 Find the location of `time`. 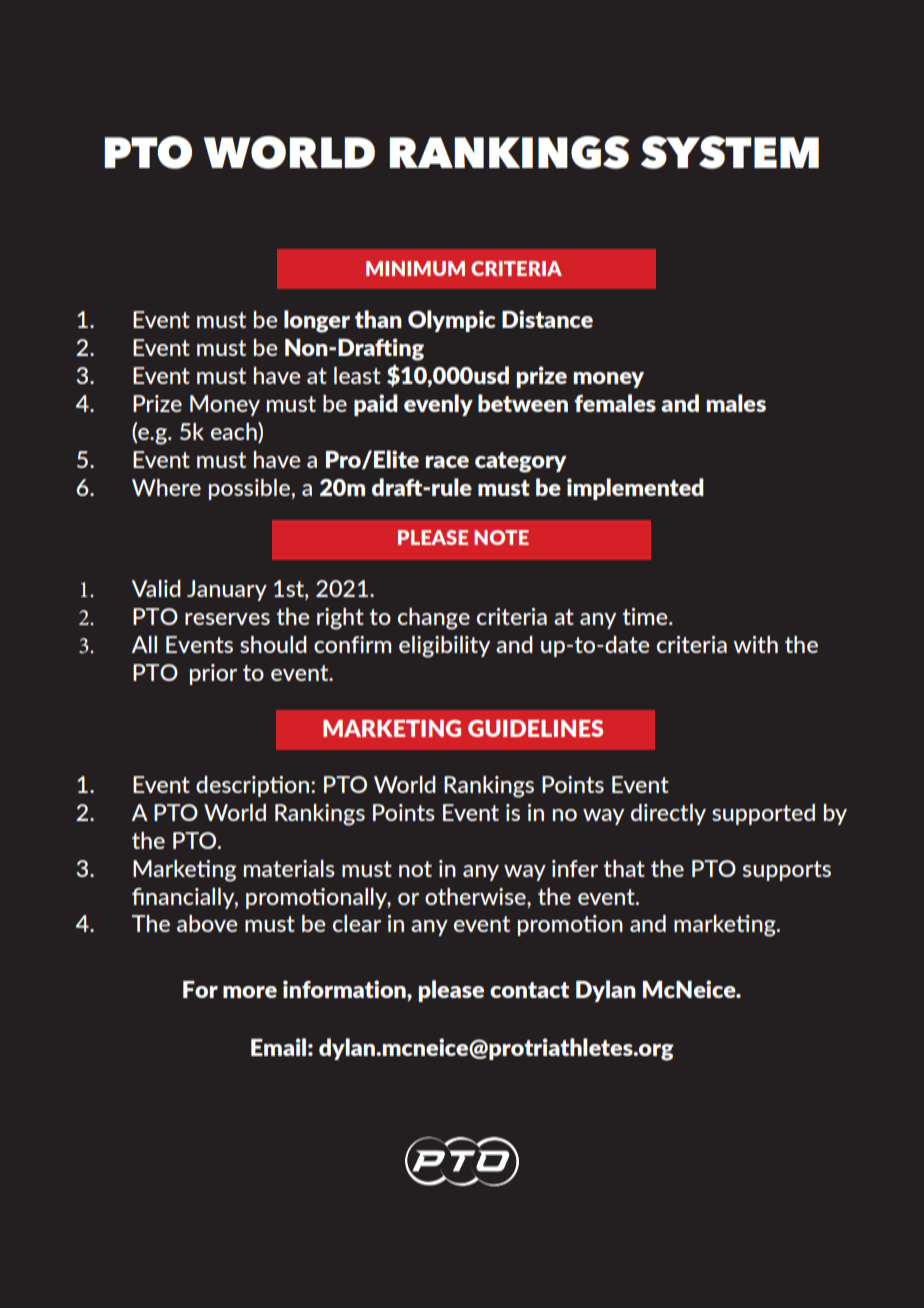

time is located at coordinates (646, 616).
